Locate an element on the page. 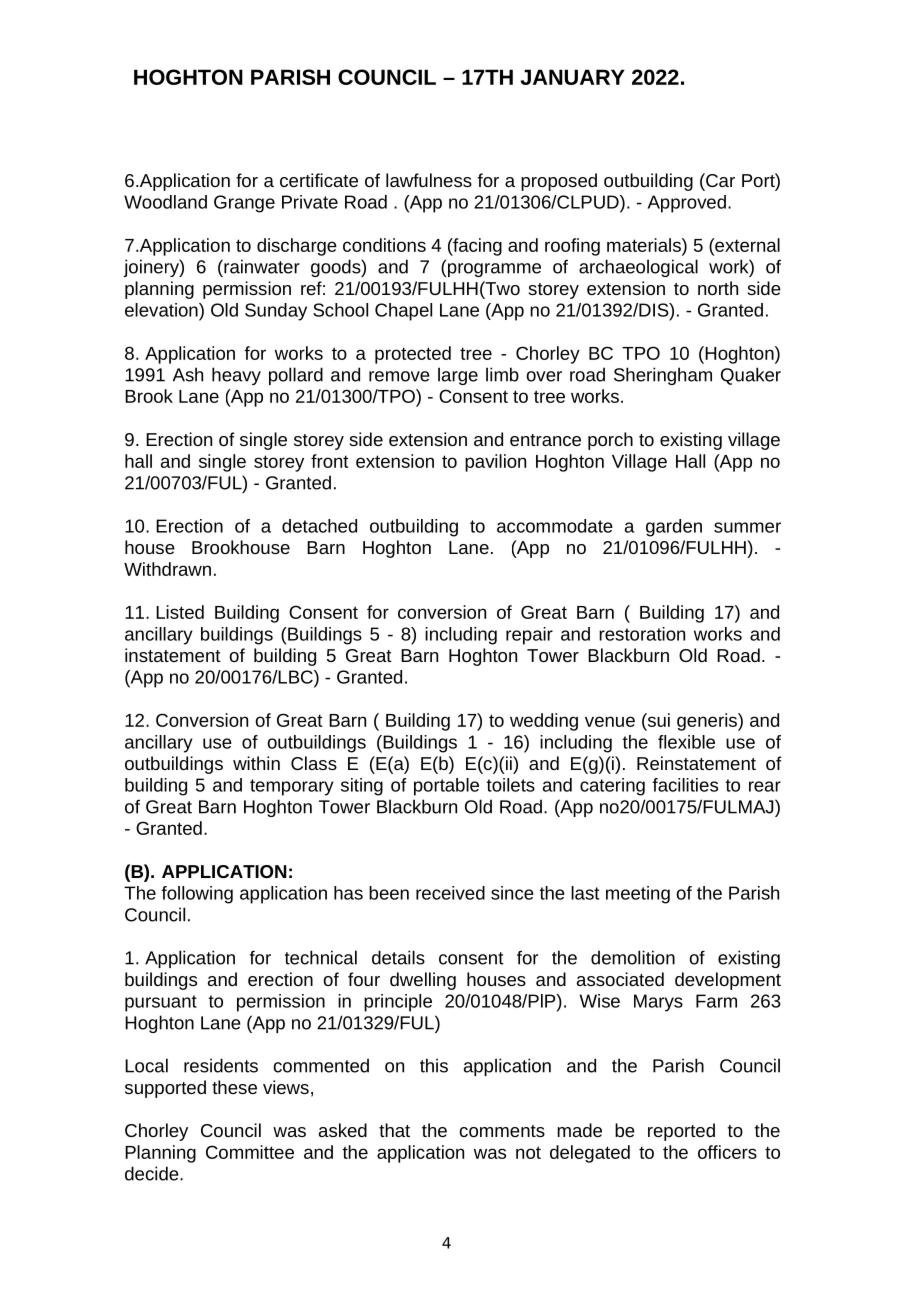 This document has width=924, height=1308. Car is located at coordinates (719, 180).
